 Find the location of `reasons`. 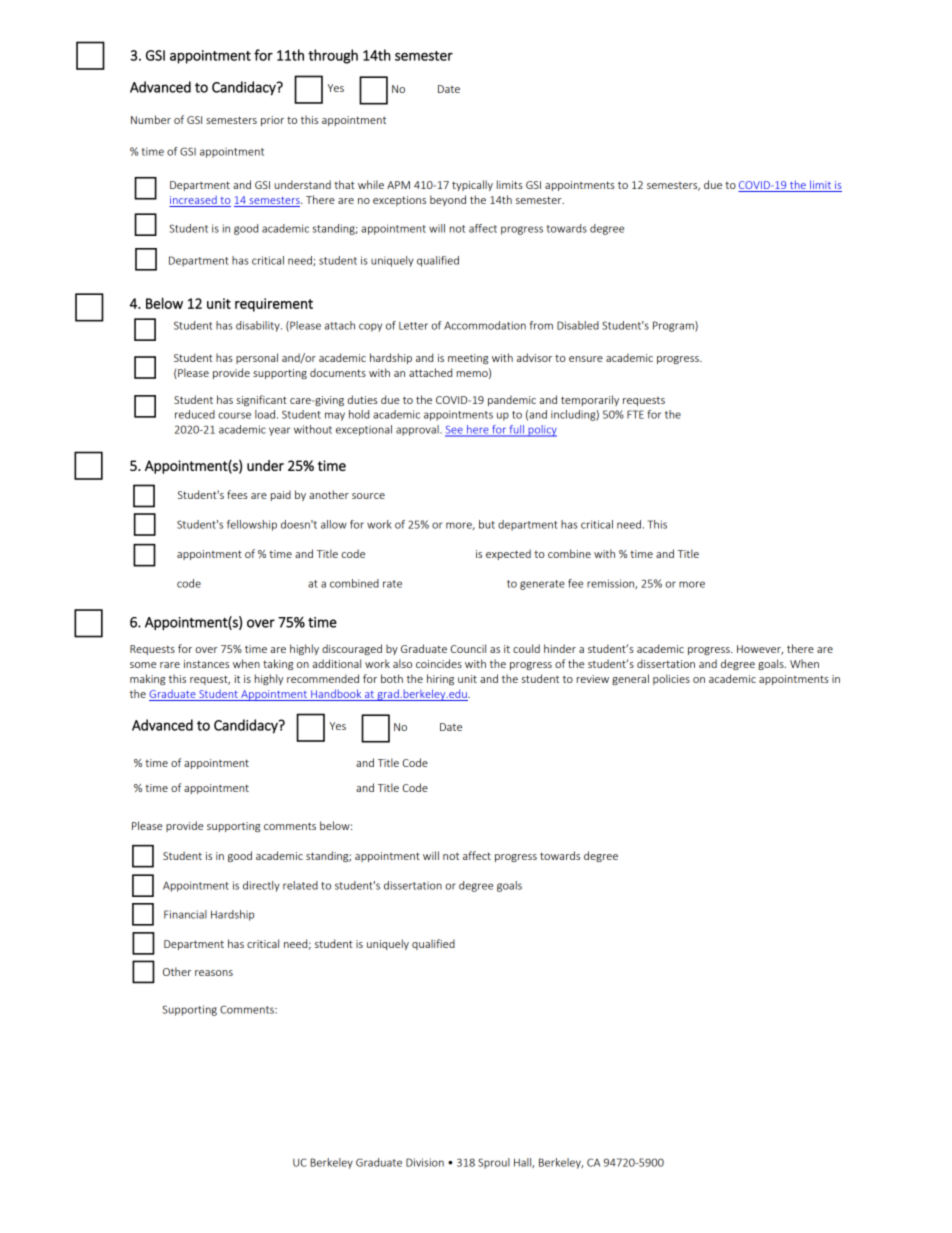

reasons is located at coordinates (214, 973).
